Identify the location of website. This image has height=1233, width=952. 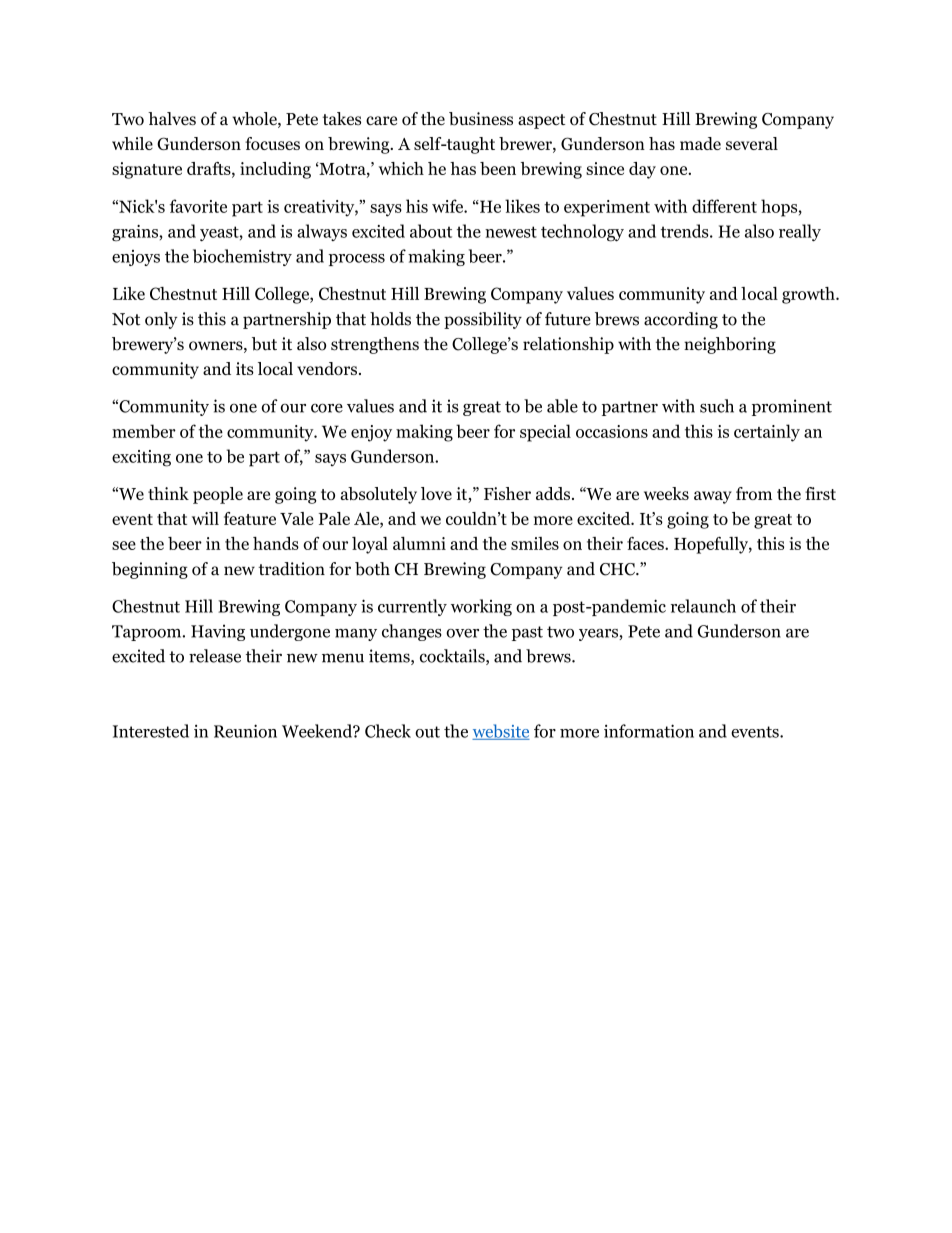
(501, 732).
